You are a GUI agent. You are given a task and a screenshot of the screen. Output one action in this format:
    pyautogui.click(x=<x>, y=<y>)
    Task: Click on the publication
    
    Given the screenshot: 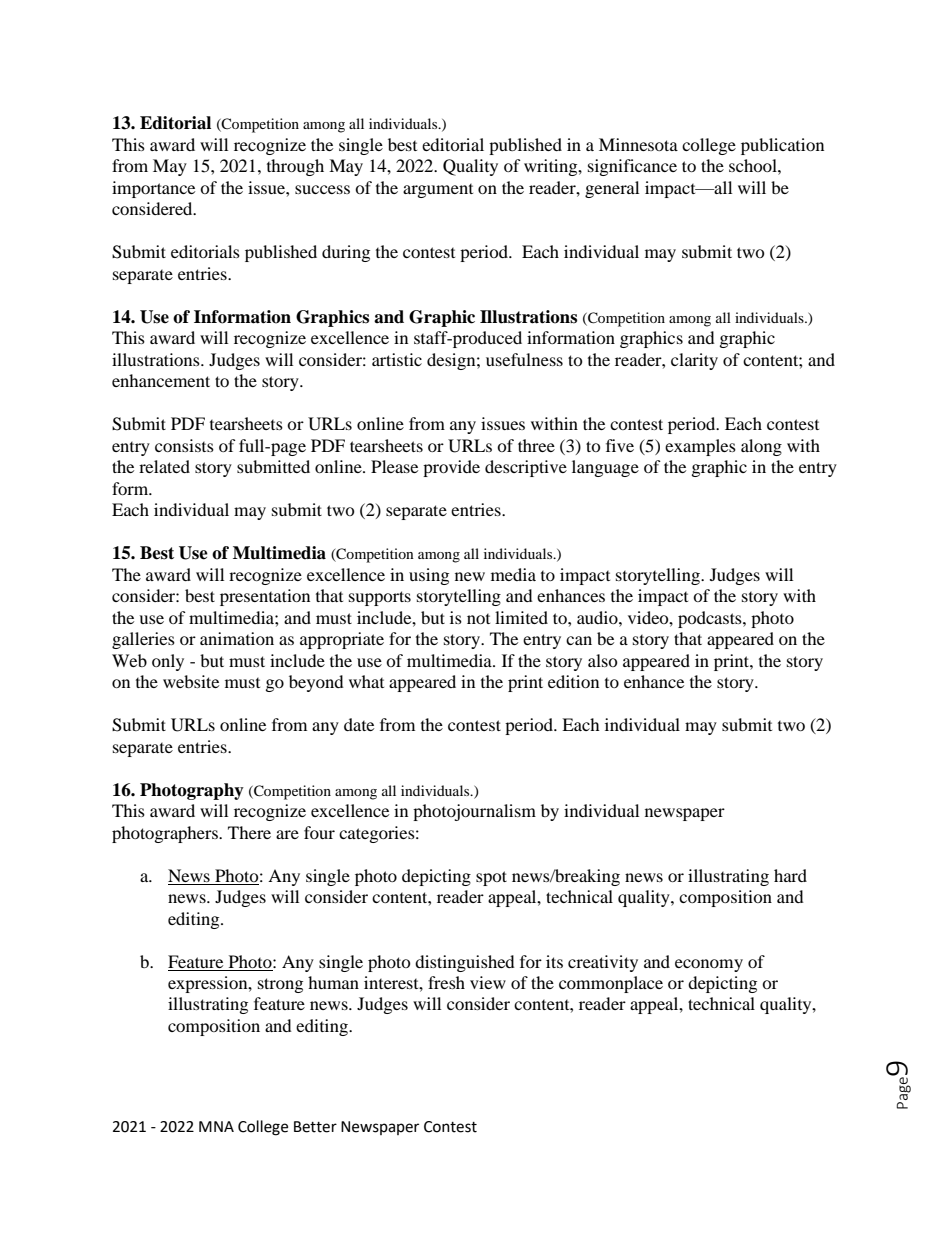 What is the action you would take?
    pyautogui.click(x=782, y=146)
